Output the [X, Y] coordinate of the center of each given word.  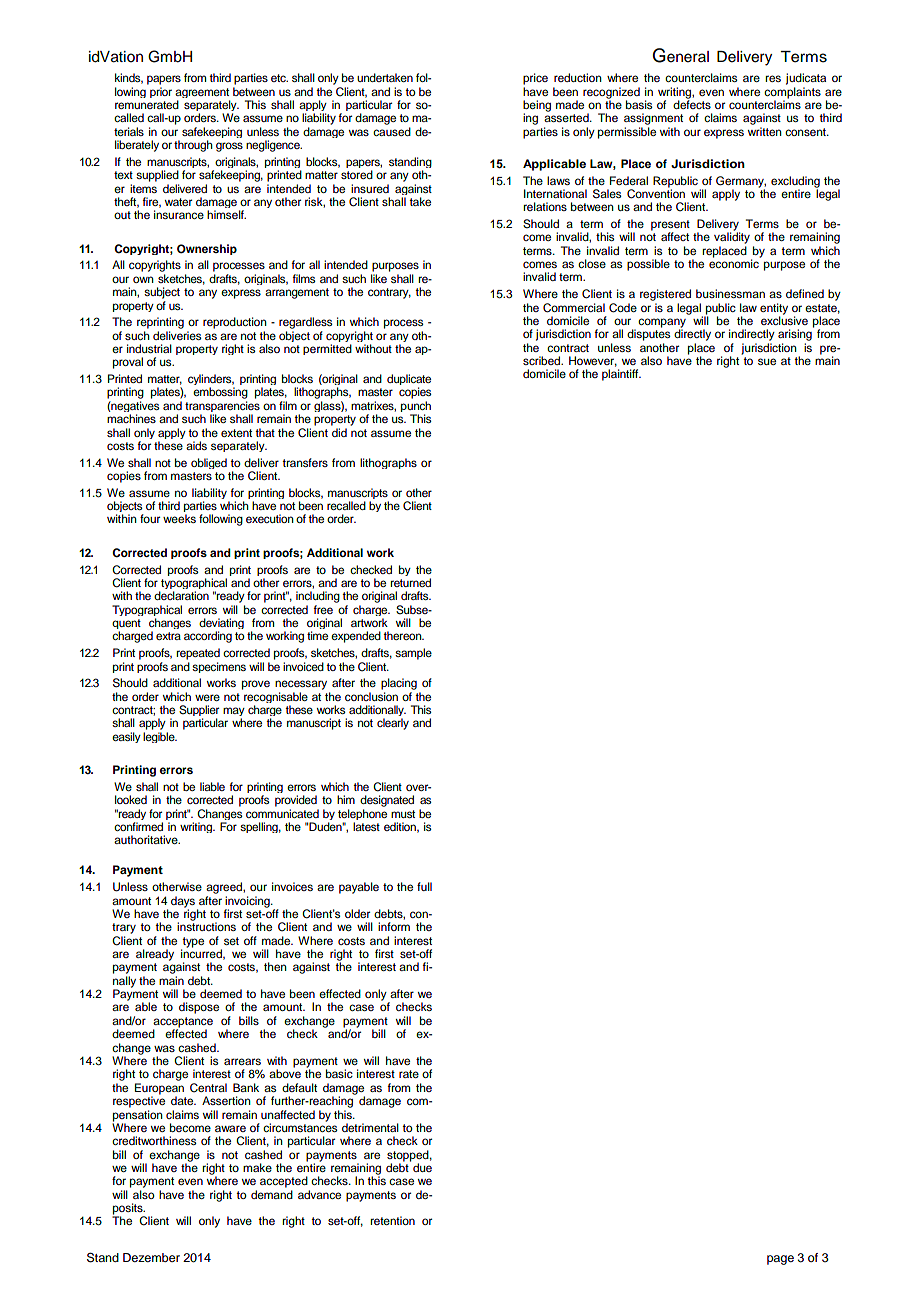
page [780, 1260]
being [537, 107]
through [193, 146]
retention [392, 1220]
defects [692, 103]
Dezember [151, 1257]
